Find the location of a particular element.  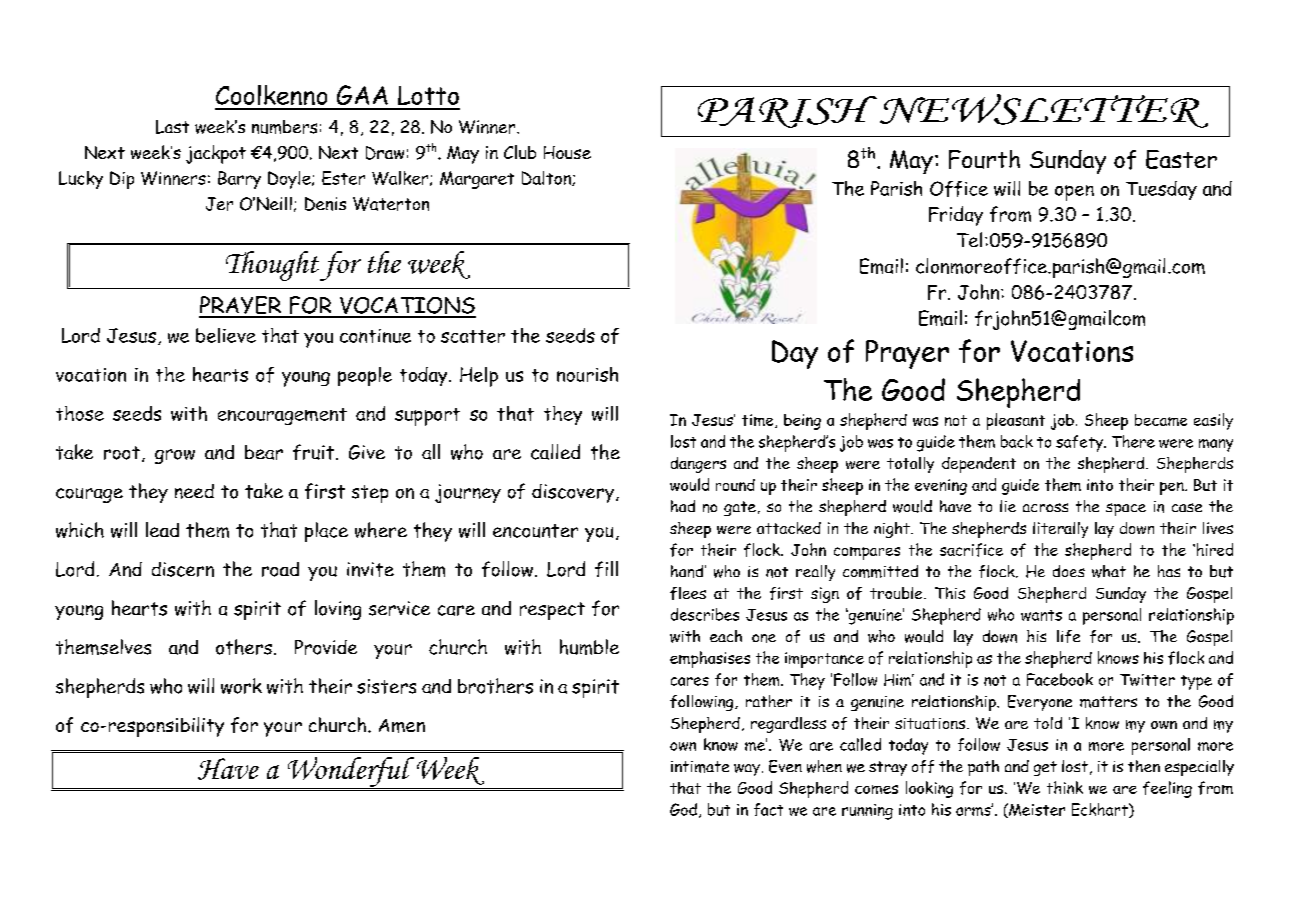

think is located at coordinates (1065, 787).
